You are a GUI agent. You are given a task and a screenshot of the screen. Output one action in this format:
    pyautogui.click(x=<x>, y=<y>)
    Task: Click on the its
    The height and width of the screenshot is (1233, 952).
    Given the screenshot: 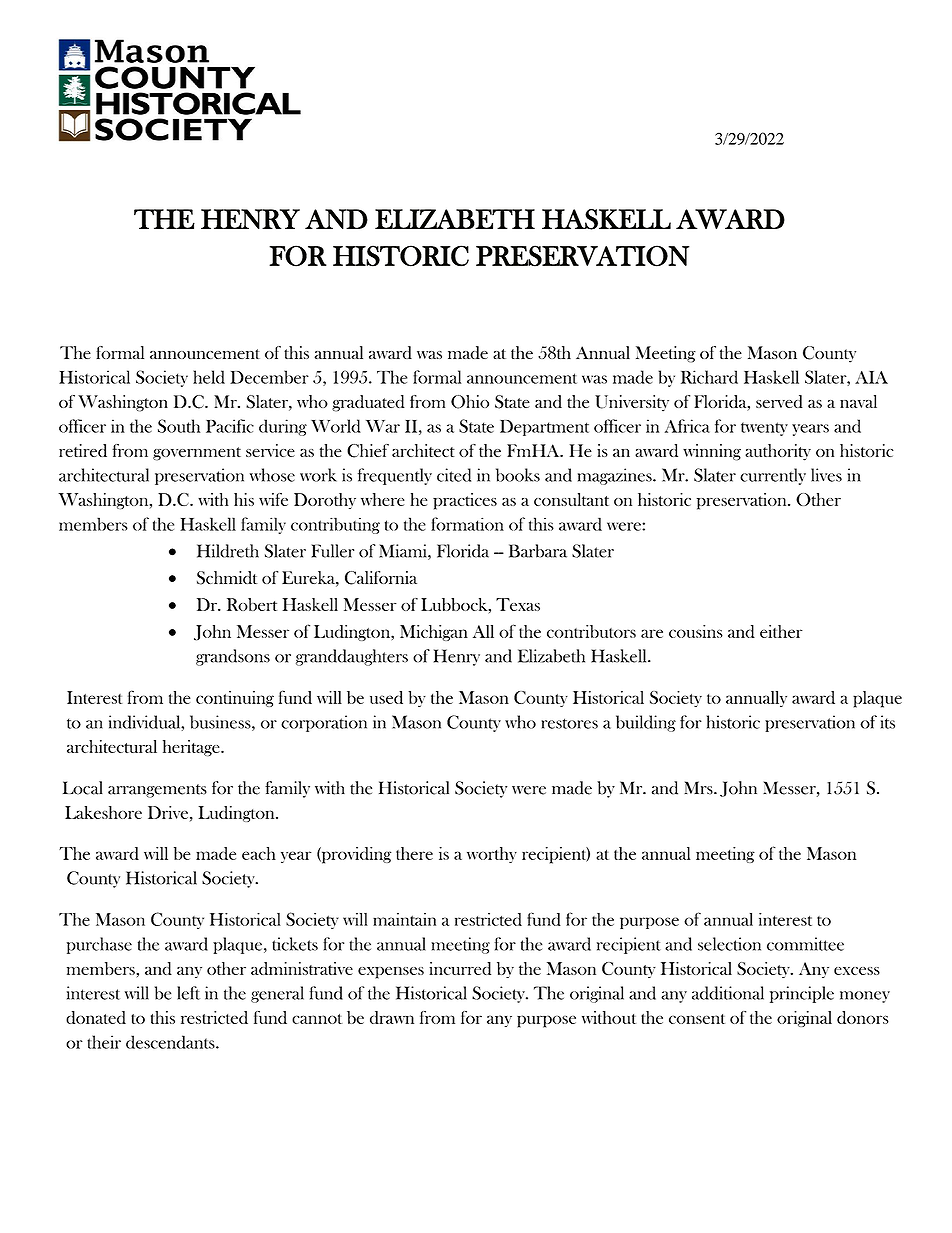 What is the action you would take?
    pyautogui.click(x=888, y=722)
